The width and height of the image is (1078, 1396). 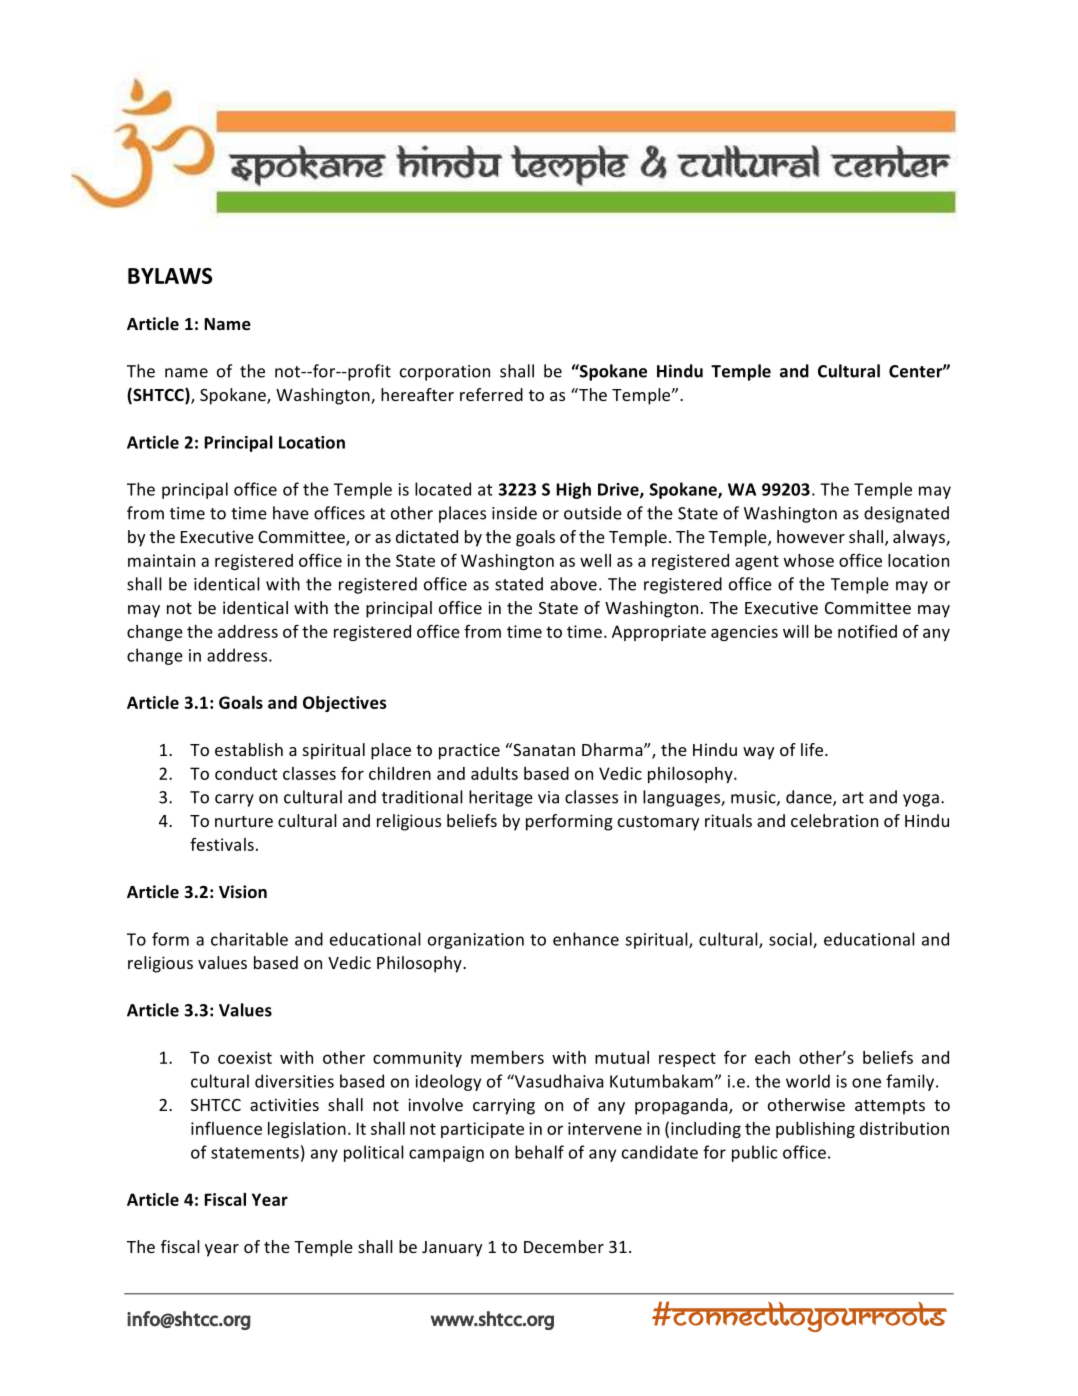 I want to click on corporation, so click(x=445, y=373).
